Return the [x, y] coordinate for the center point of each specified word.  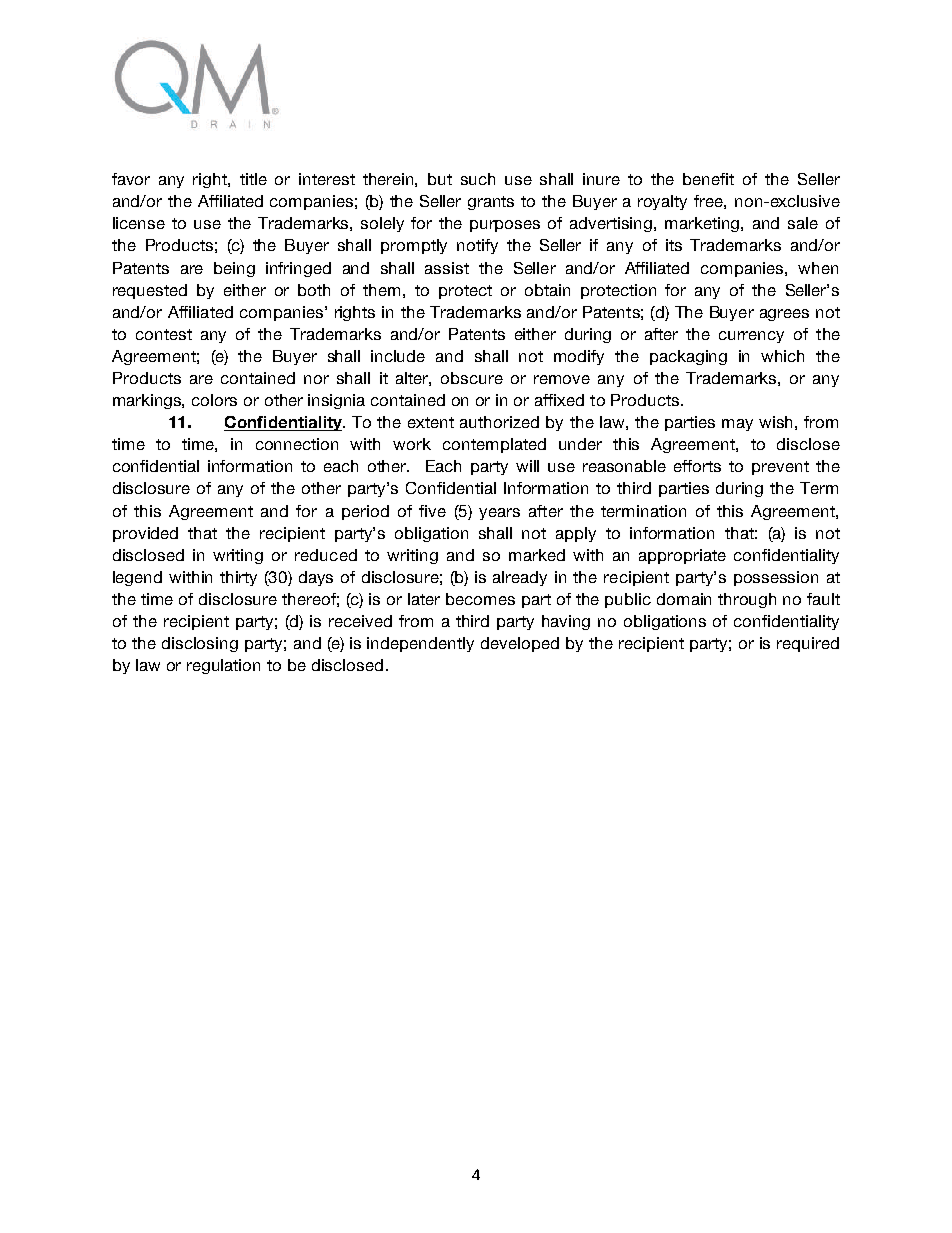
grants [491, 203]
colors [214, 400]
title [253, 179]
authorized [499, 422]
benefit [708, 179]
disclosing [200, 644]
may [737, 425]
